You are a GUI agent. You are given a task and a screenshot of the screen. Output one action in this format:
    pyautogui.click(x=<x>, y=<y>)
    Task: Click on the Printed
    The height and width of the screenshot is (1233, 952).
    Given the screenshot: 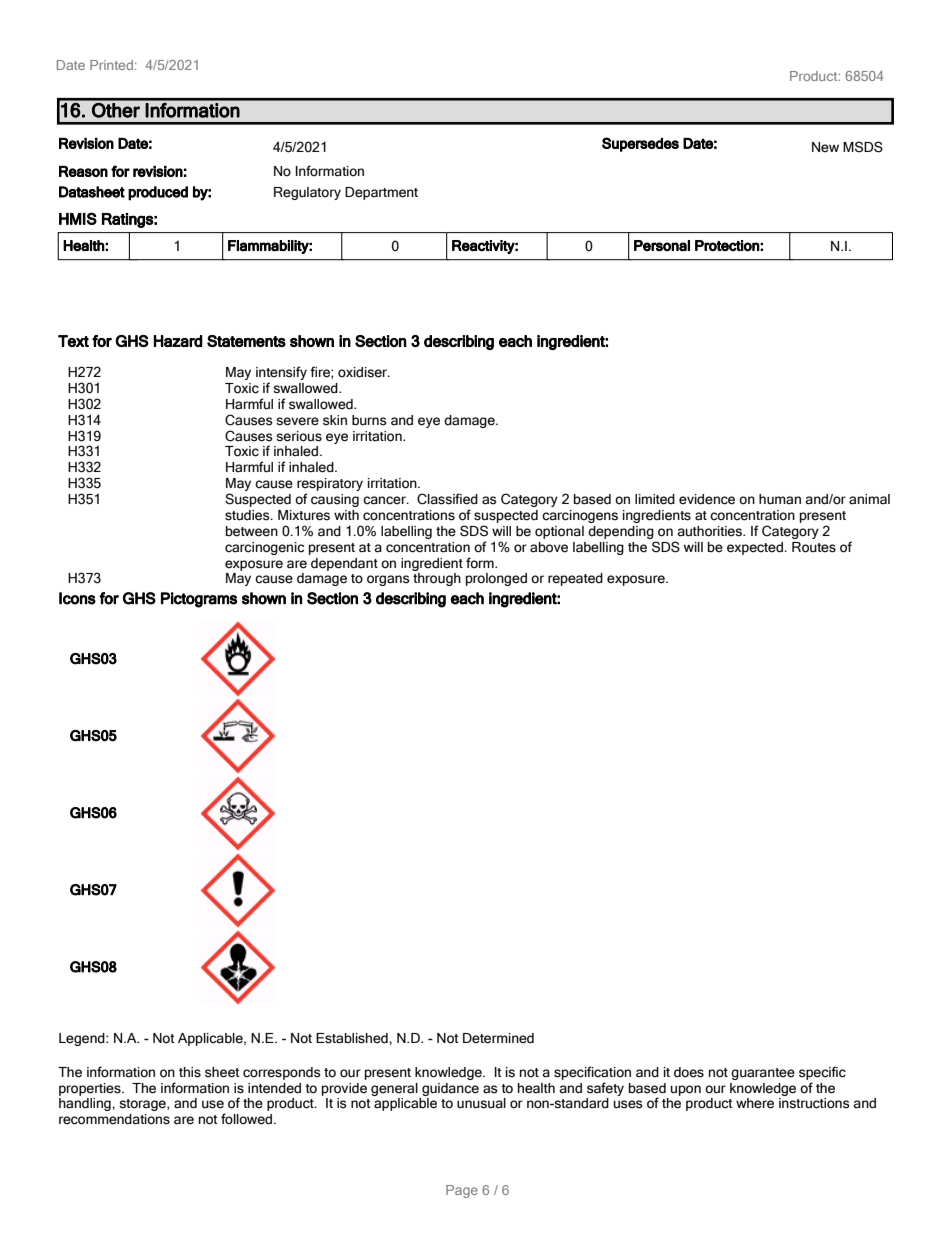 What is the action you would take?
    pyautogui.click(x=111, y=65)
